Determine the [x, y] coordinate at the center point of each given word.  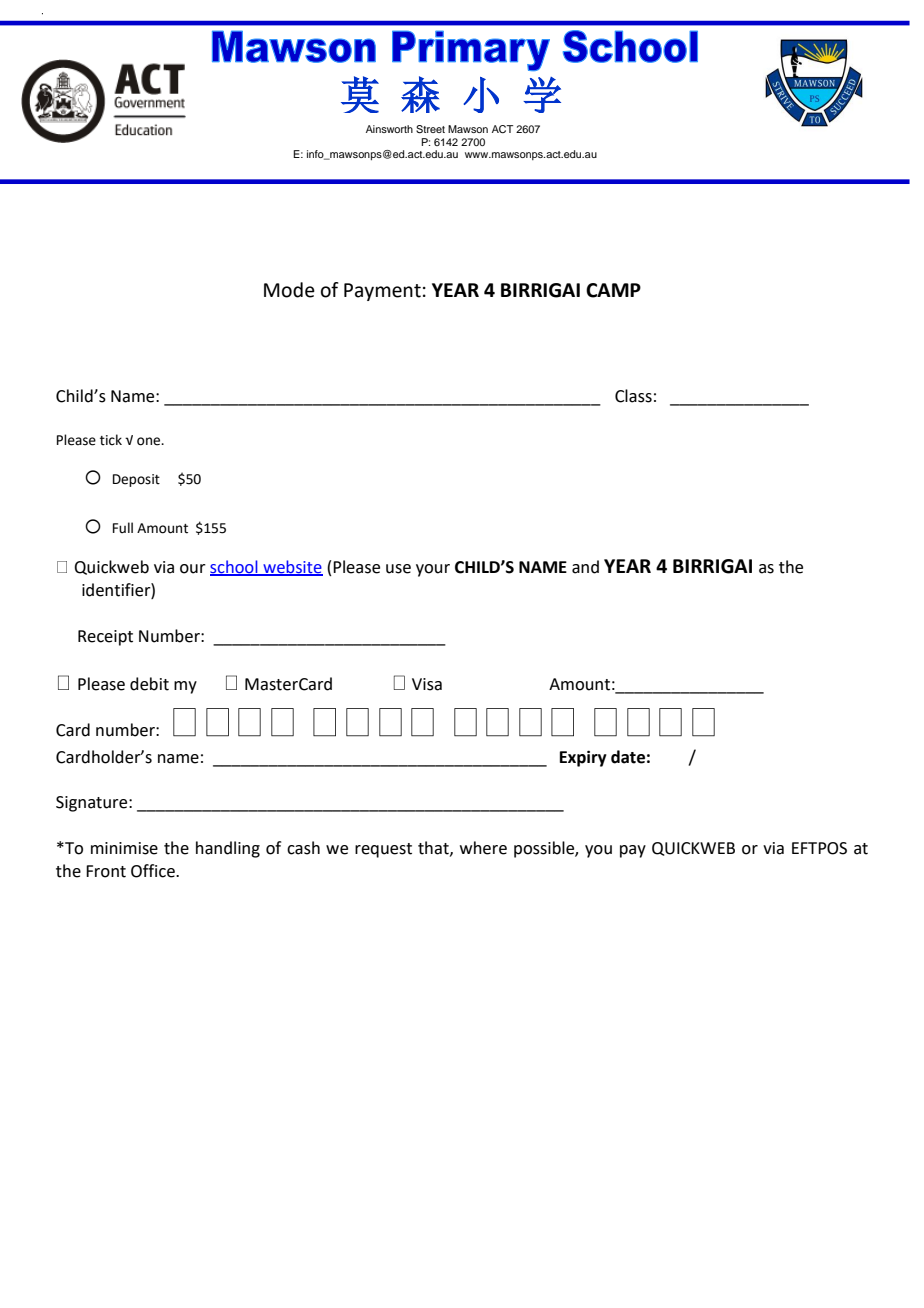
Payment [382, 292]
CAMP [613, 290]
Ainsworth [389, 129]
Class [633, 396]
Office [154, 871]
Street [430, 129]
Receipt [105, 638]
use [398, 569]
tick [111, 440]
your [433, 570]
